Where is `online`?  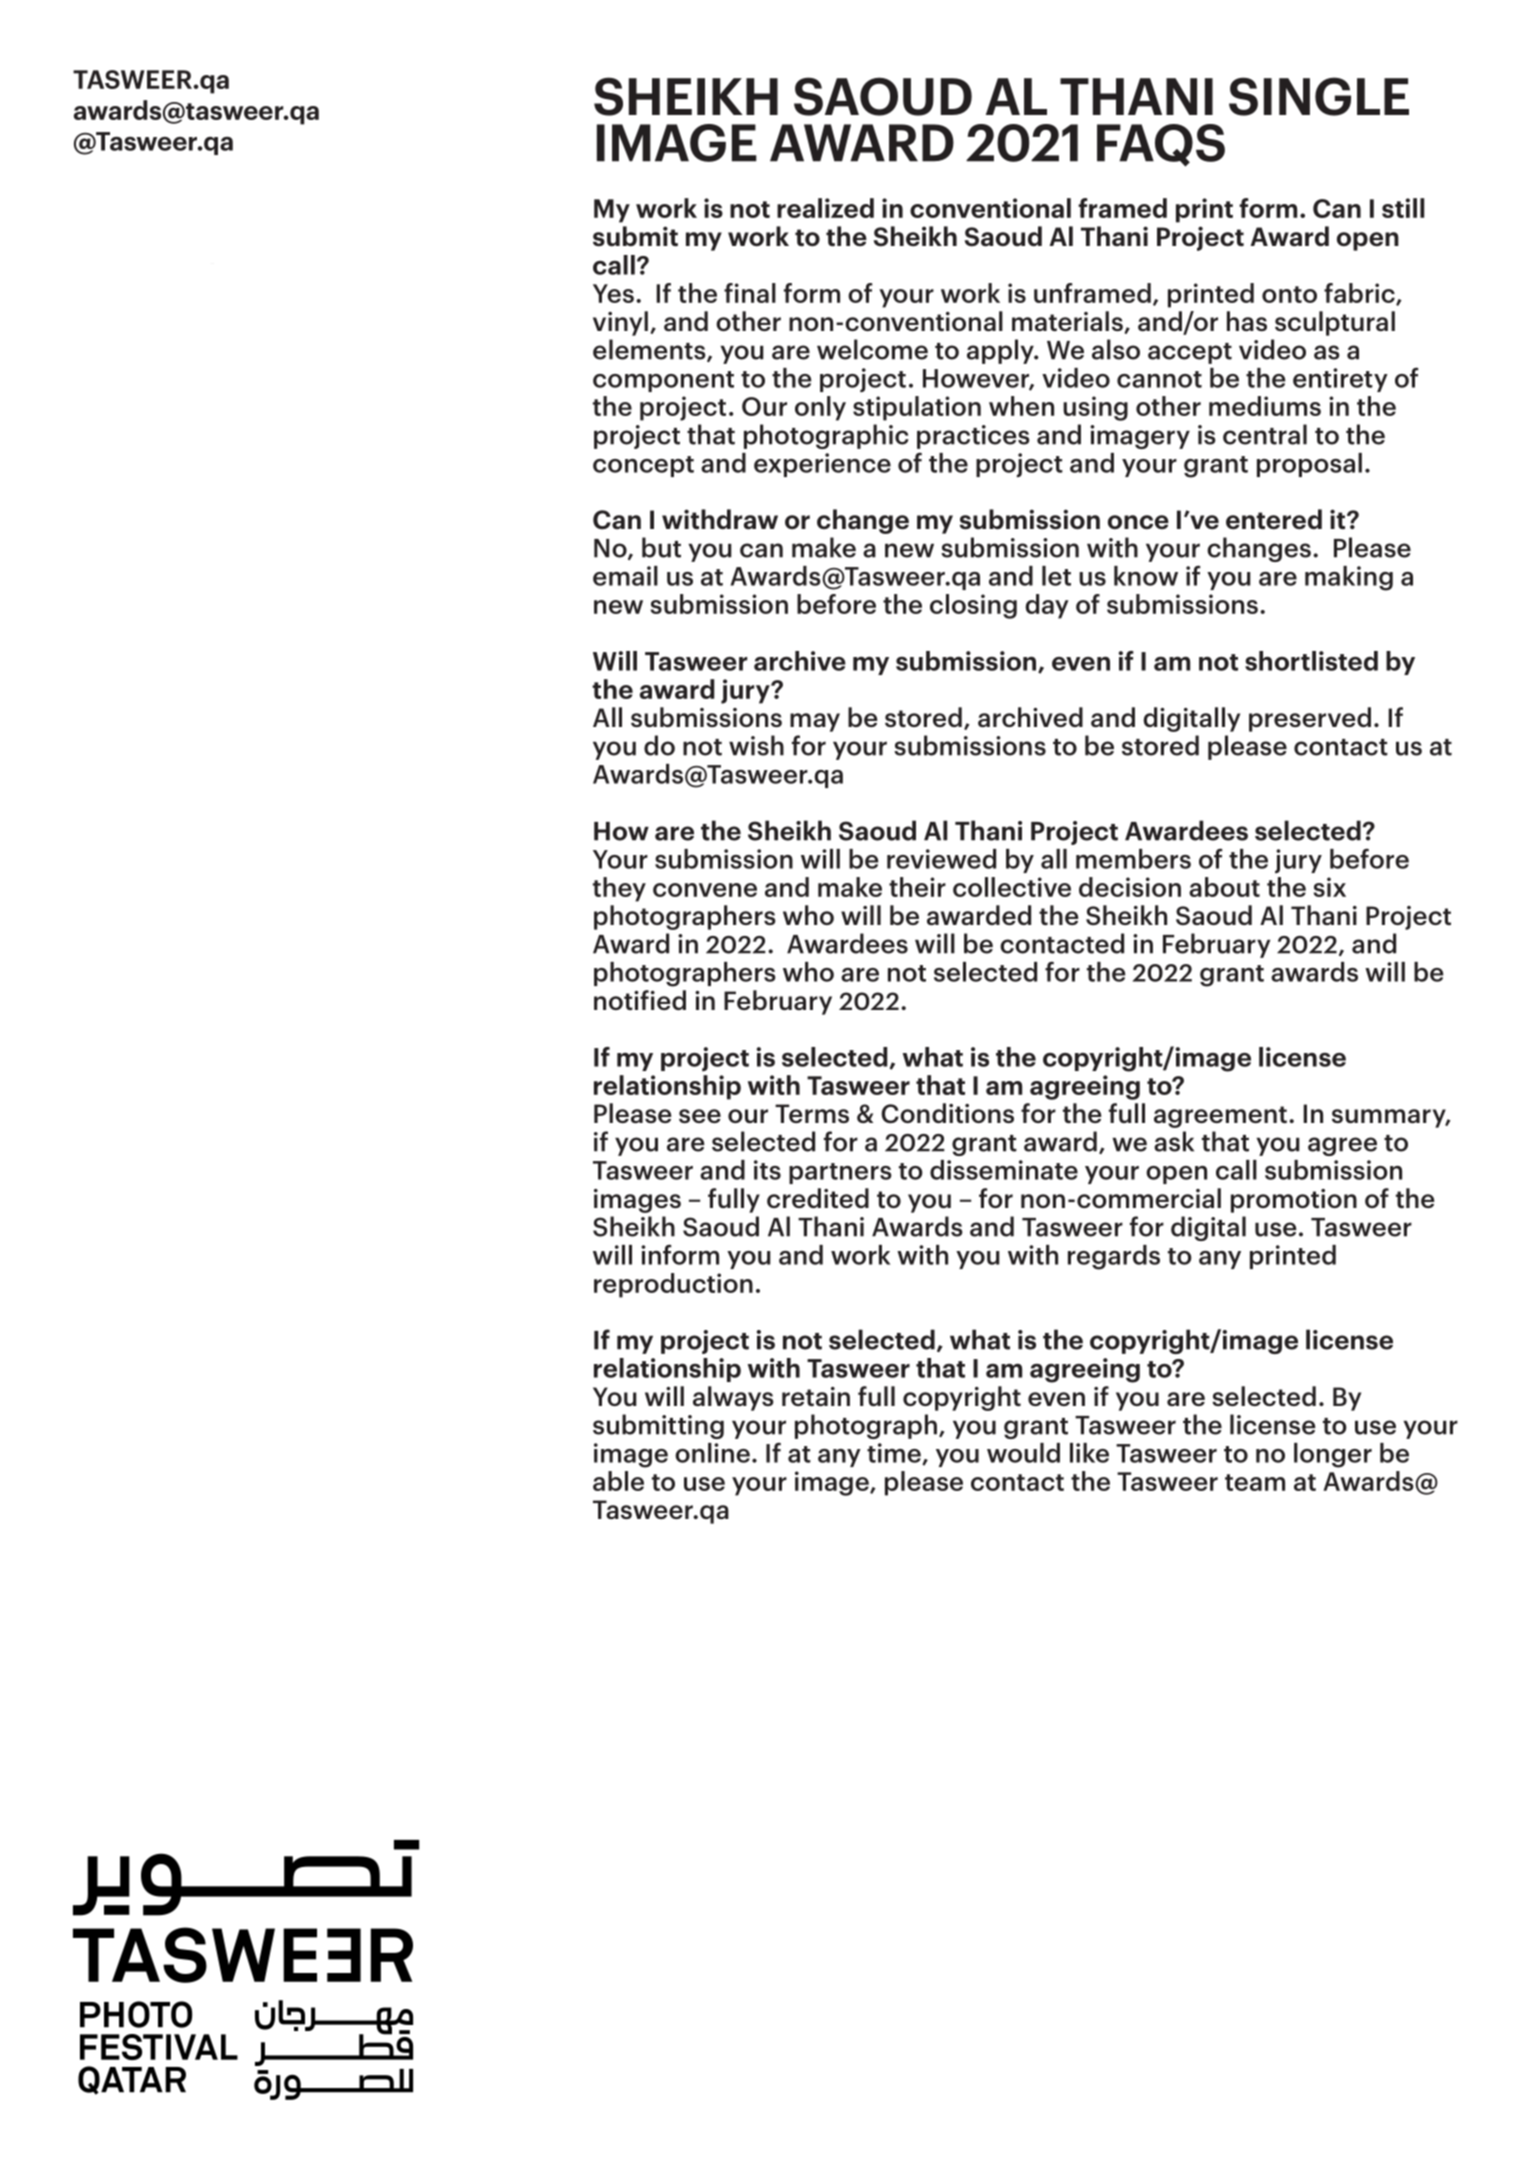 online is located at coordinates (712, 1453).
